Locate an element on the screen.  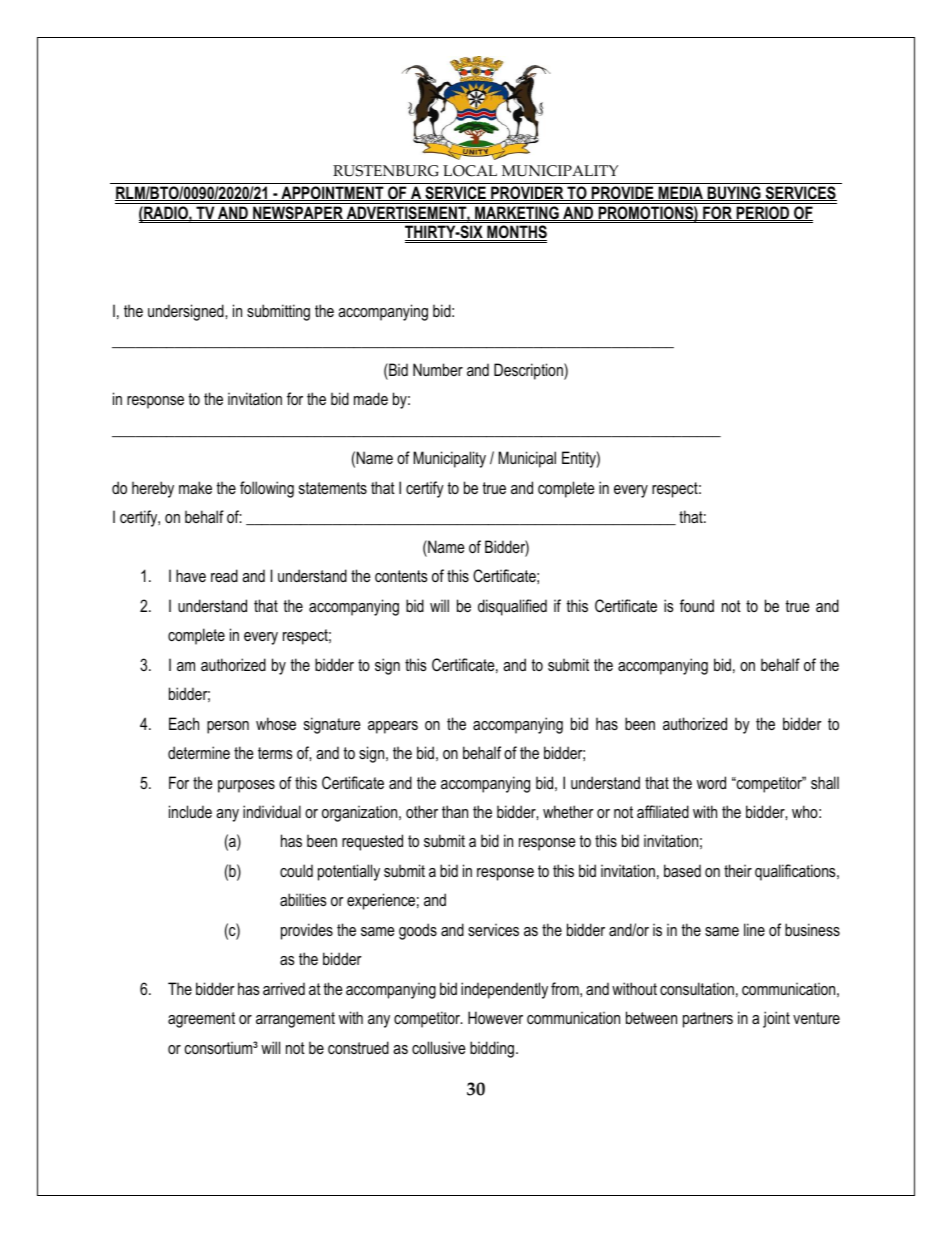
joint is located at coordinates (776, 1019).
